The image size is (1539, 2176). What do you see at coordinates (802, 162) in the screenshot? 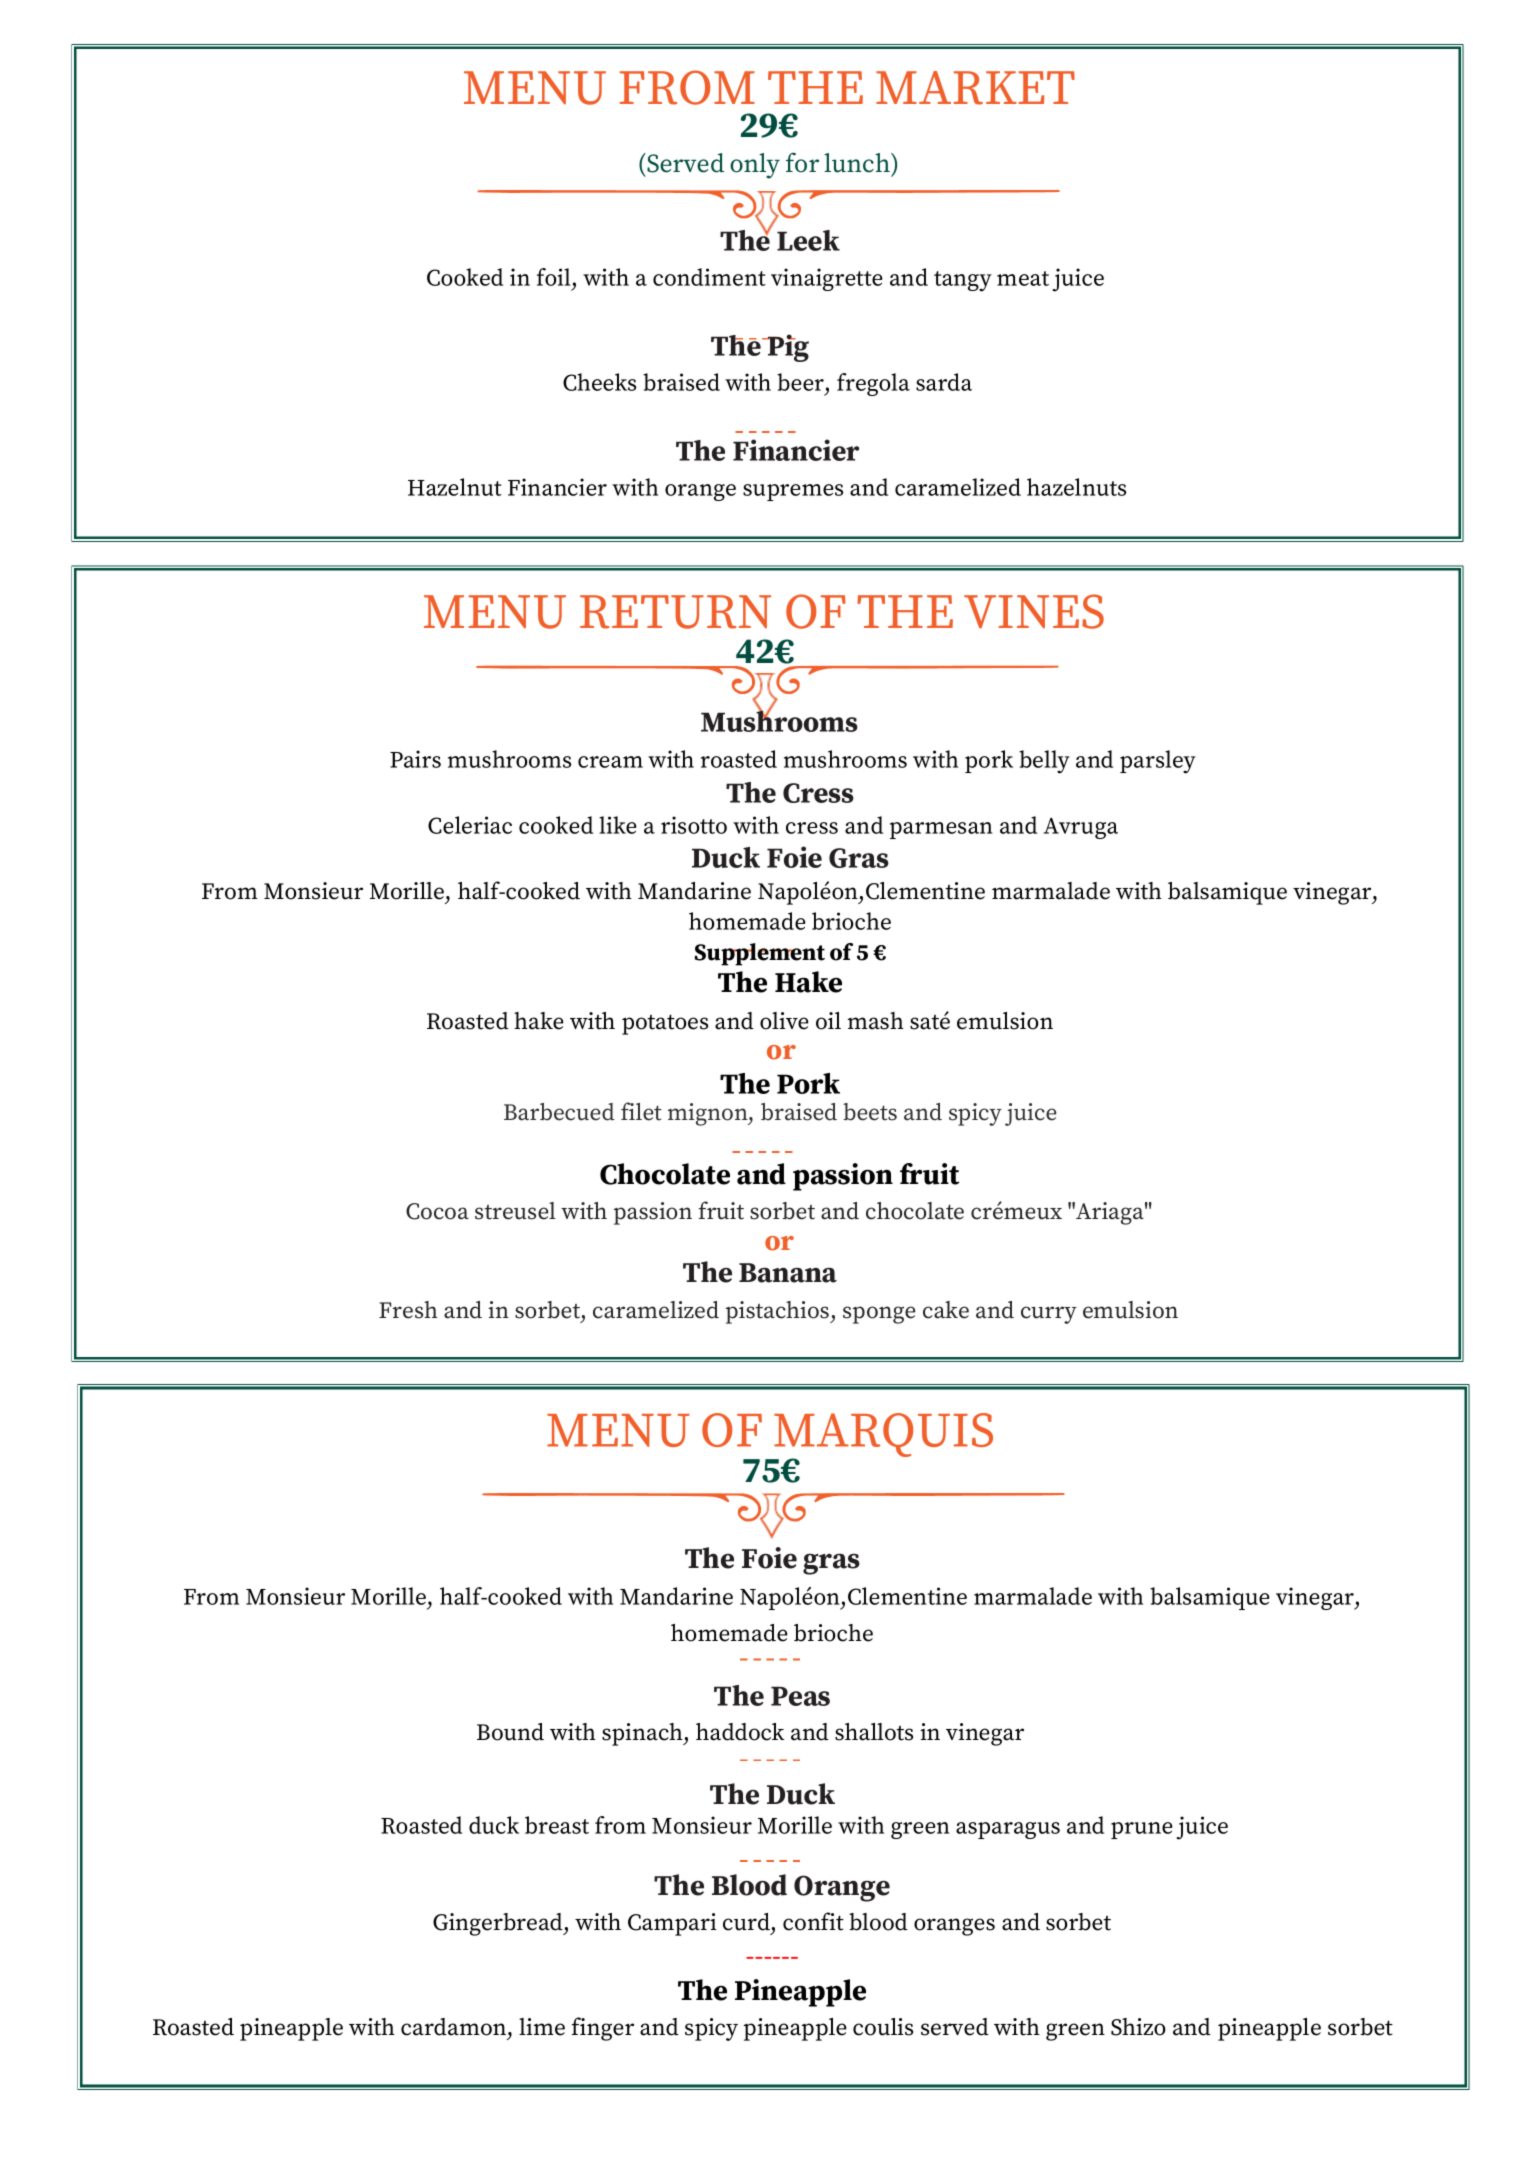
I see `for` at bounding box center [802, 162].
